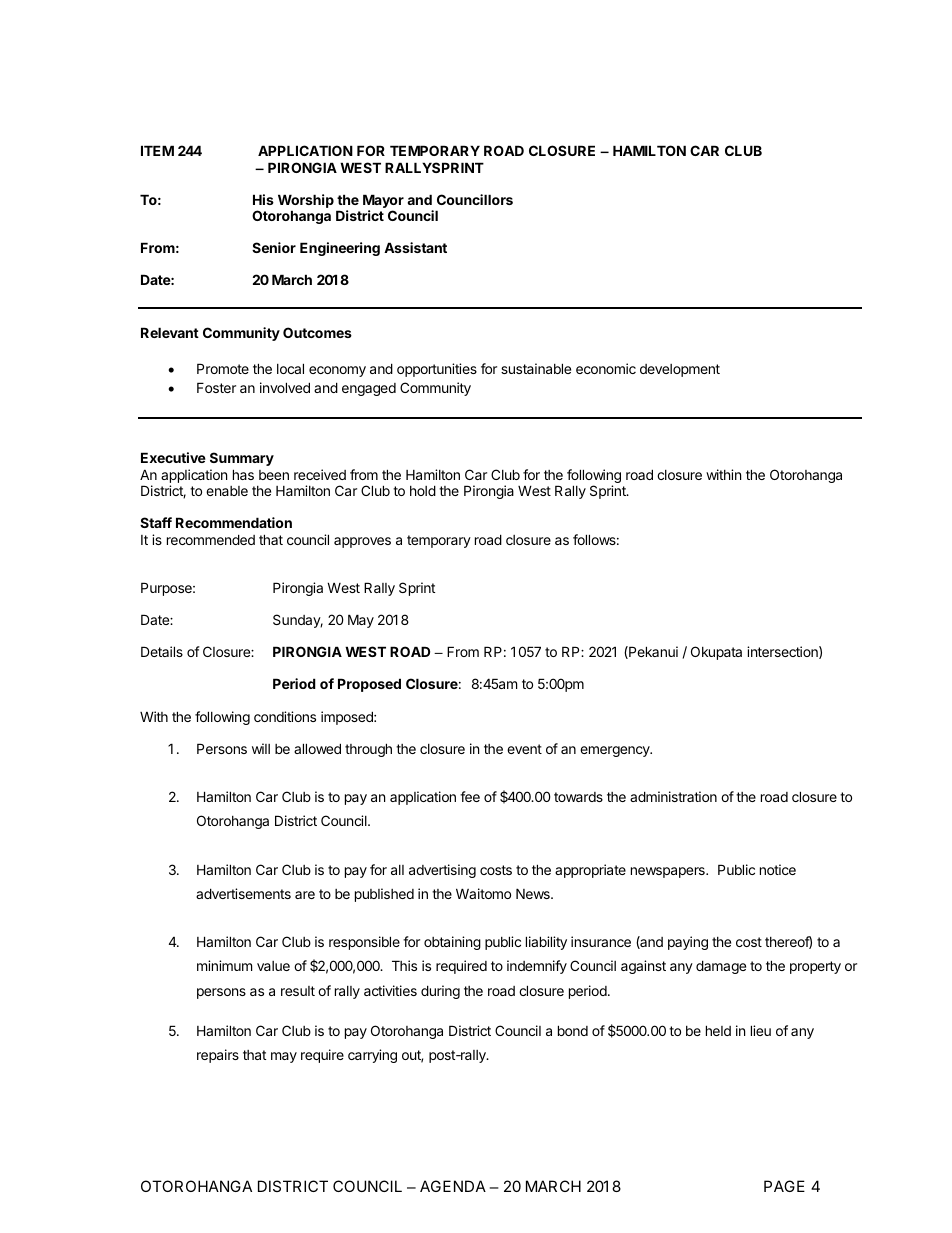 The height and width of the document is (1233, 952). I want to click on economic, so click(606, 368).
